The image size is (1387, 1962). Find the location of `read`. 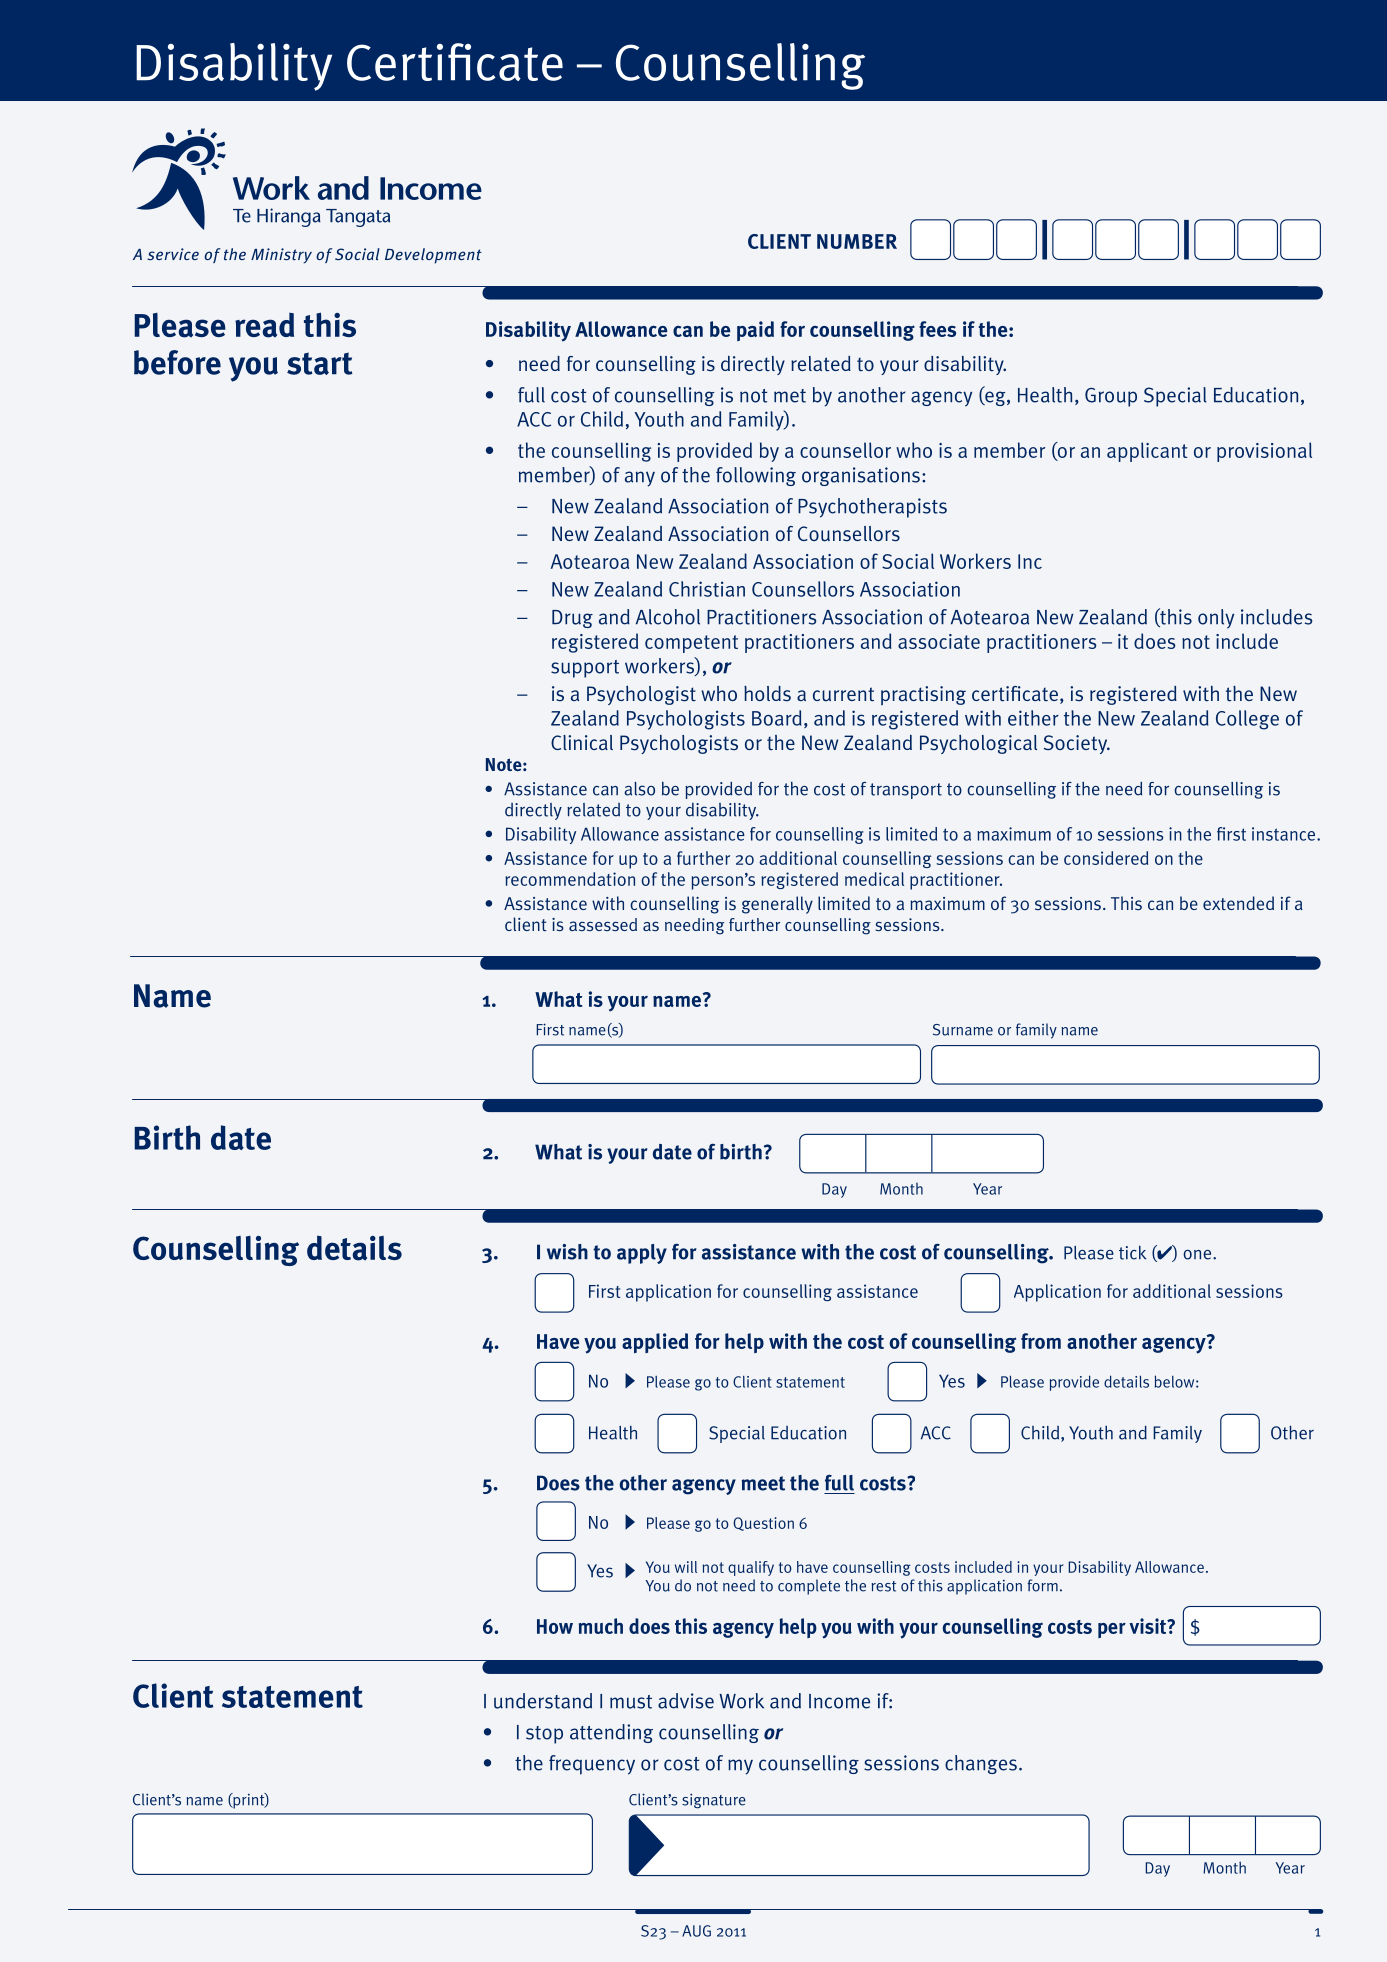

read is located at coordinates (264, 325).
